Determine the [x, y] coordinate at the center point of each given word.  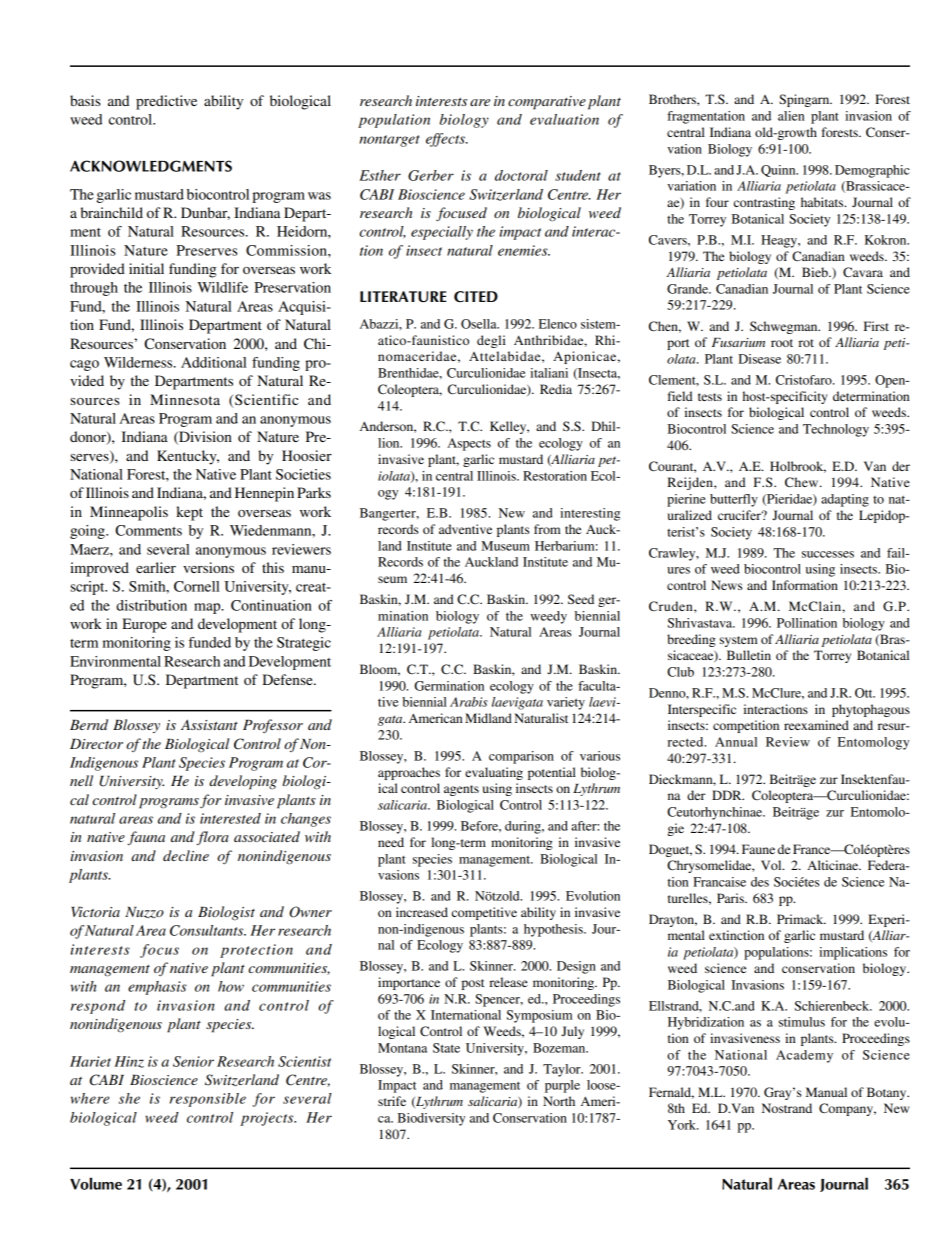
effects [446, 140]
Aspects [469, 444]
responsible [208, 1100]
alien [791, 116]
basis [85, 100]
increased [422, 912]
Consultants [208, 930]
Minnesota [185, 399]
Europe [144, 625]
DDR [728, 795]
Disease [759, 359]
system [739, 641]
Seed [581, 599]
